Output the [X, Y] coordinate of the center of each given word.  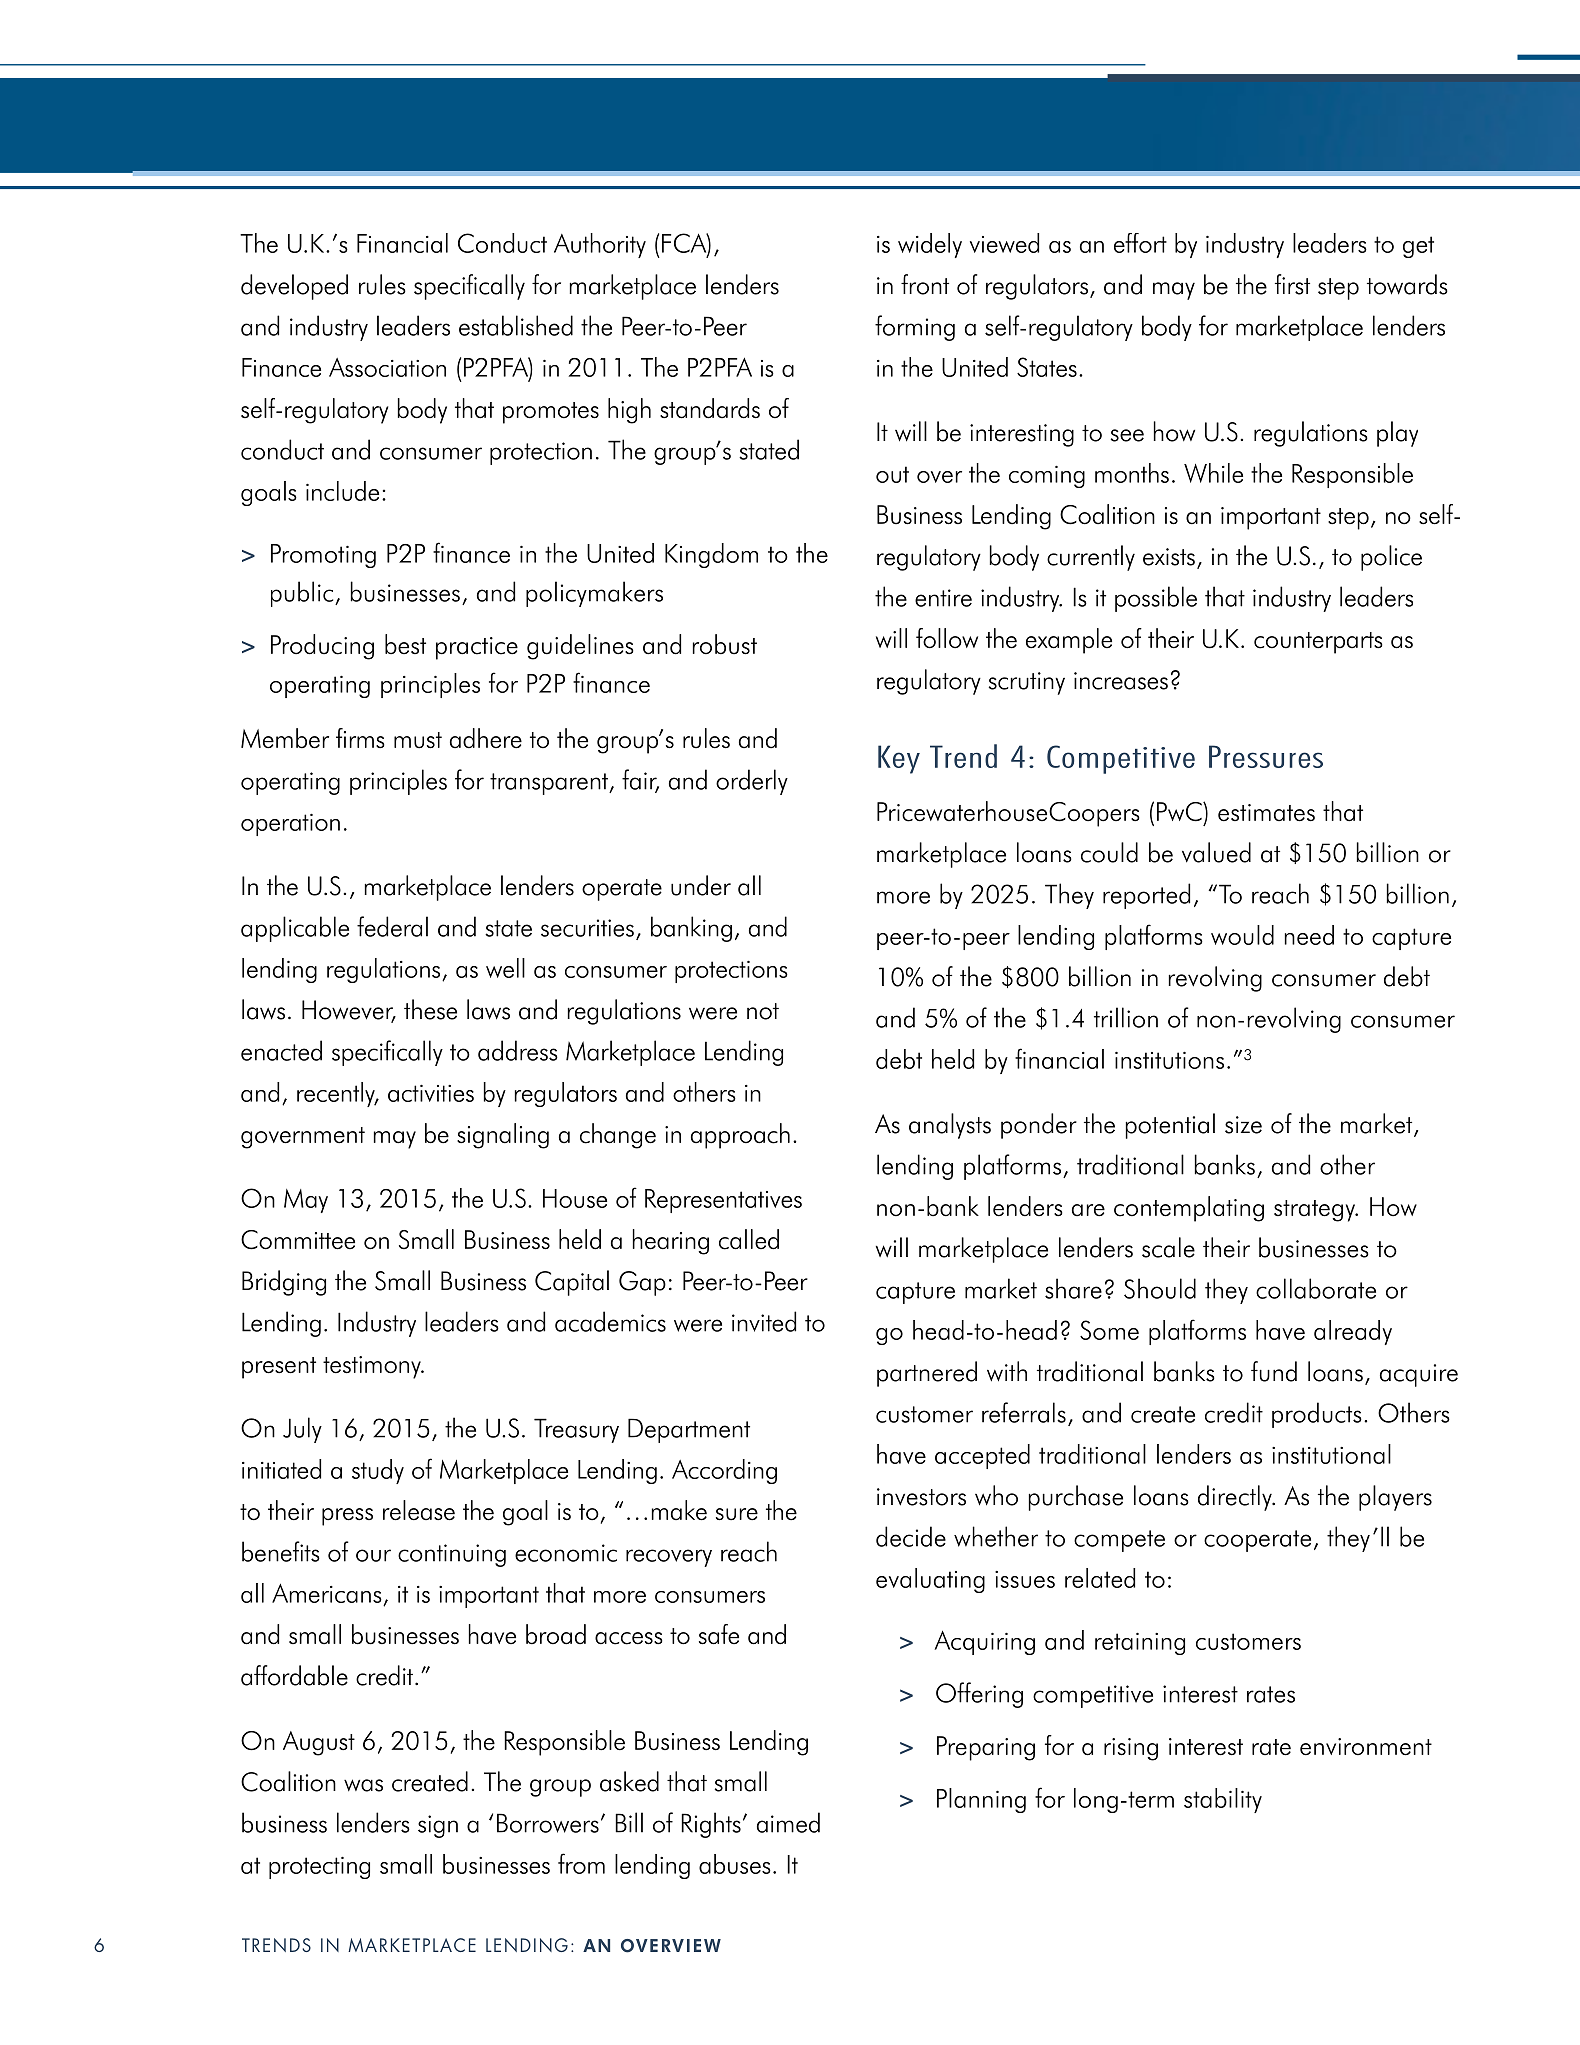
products [1317, 1415]
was [363, 1785]
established [516, 325]
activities [431, 1093]
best [405, 644]
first [1292, 284]
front [925, 284]
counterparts [1318, 643]
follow [947, 638]
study [378, 1471]
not [763, 1011]
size [1243, 1125]
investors [921, 1497]
